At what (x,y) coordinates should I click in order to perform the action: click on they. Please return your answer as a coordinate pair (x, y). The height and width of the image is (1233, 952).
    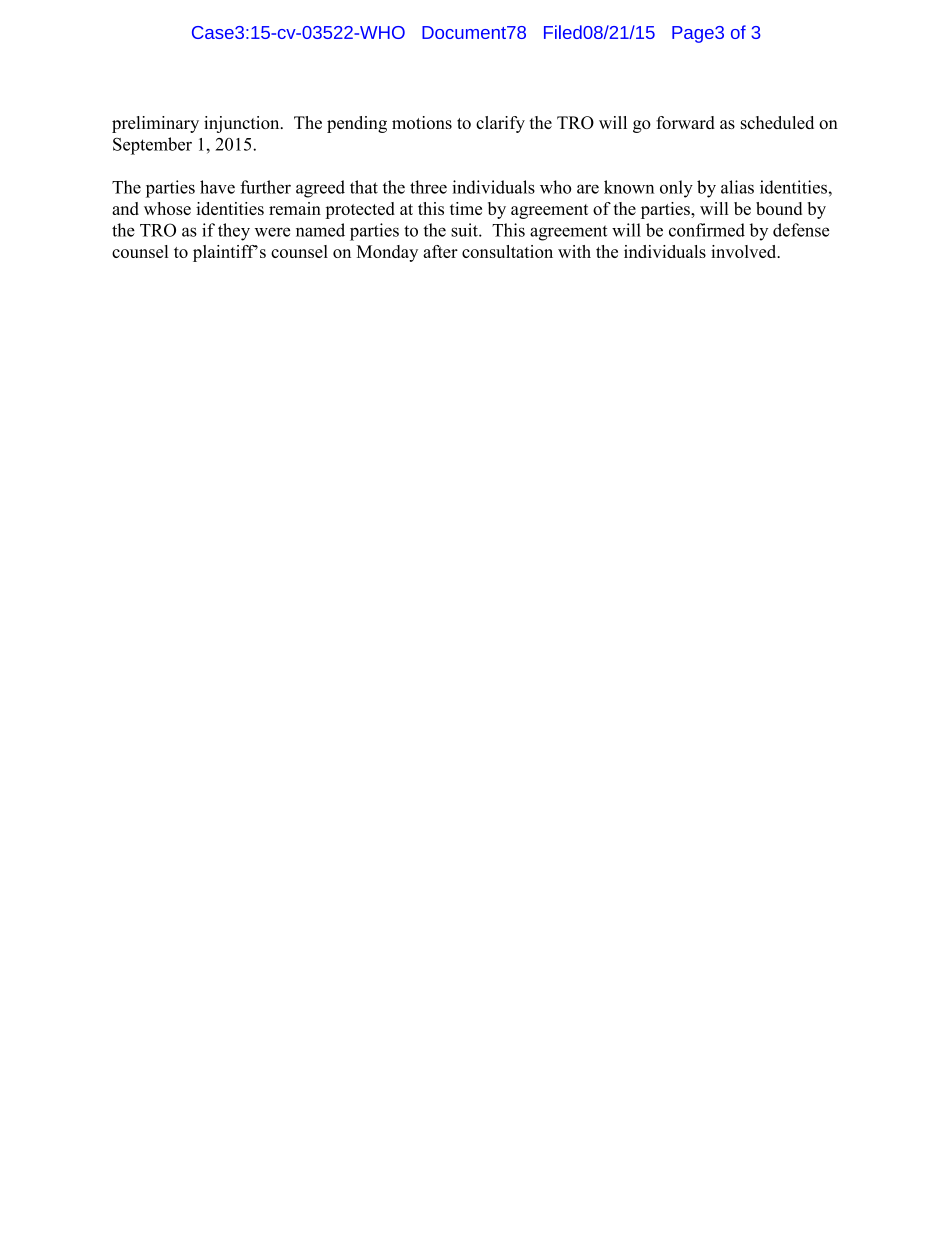
    Looking at the image, I should click on (234, 232).
